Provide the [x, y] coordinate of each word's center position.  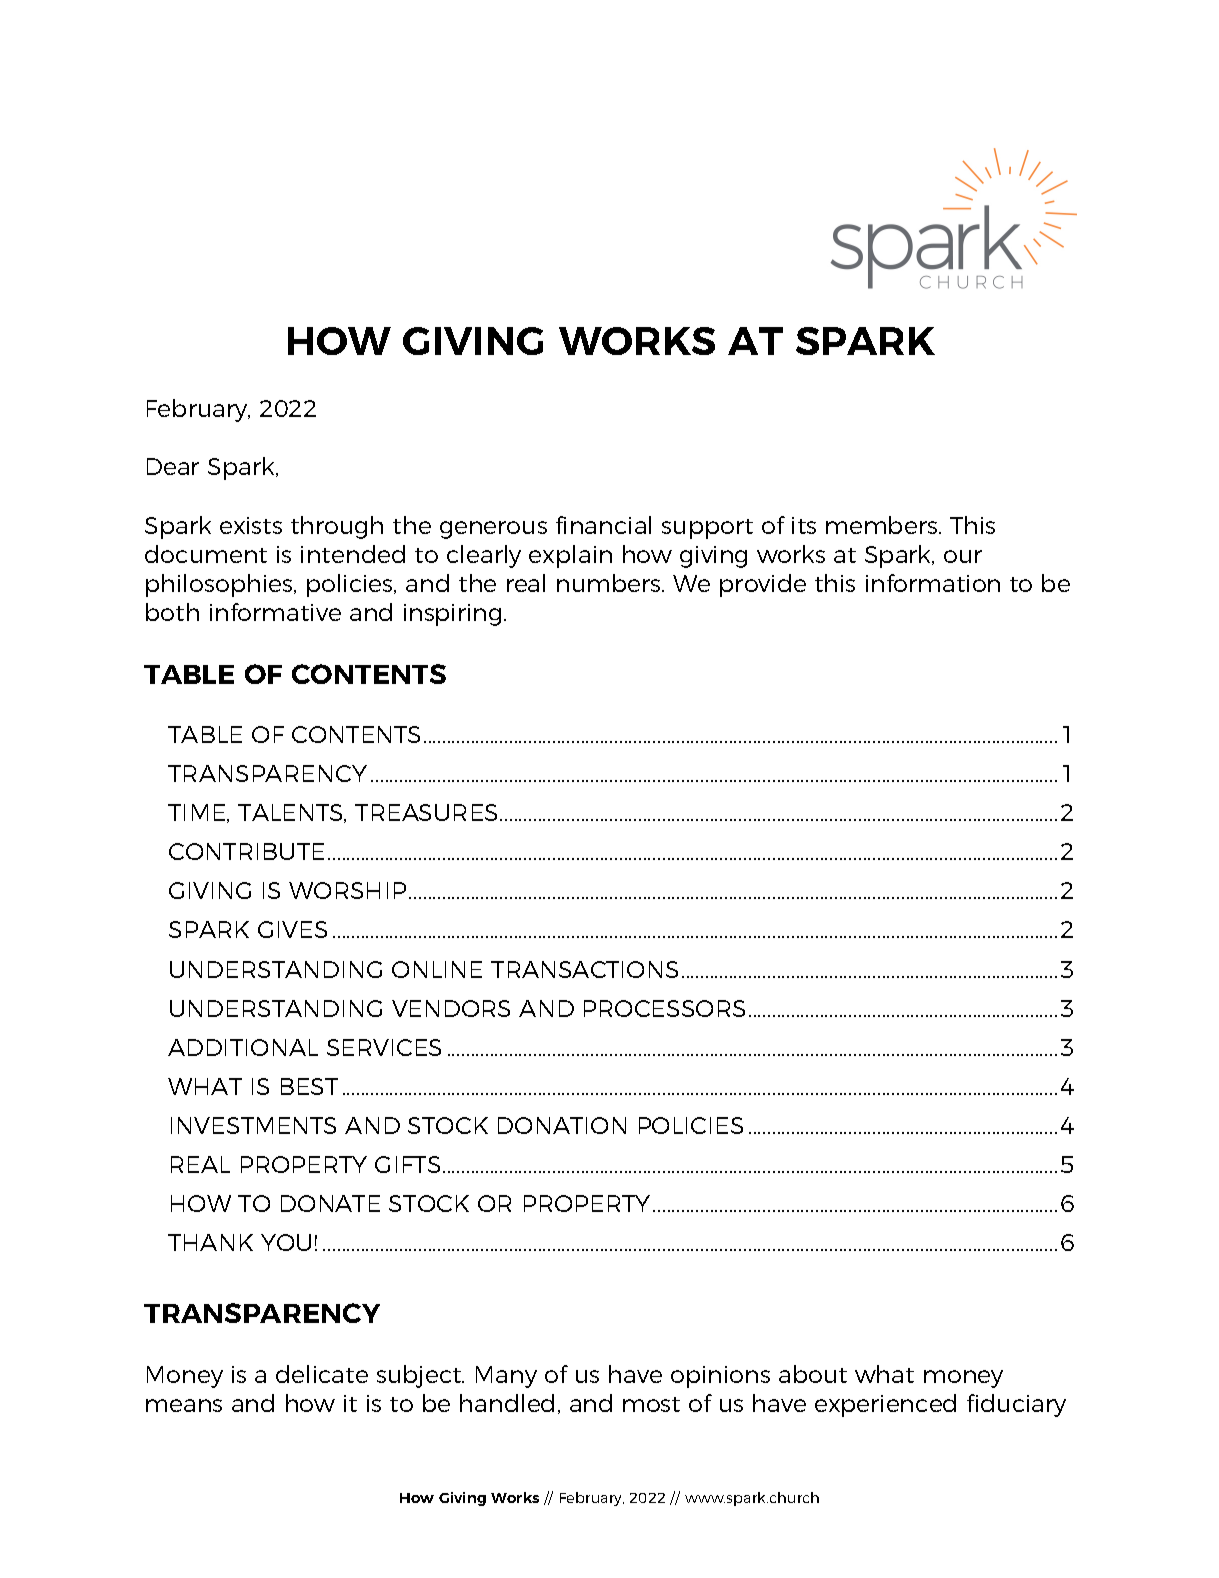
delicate [322, 1374]
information [933, 583]
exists [251, 525]
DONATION [562, 1125]
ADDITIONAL [243, 1047]
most [651, 1404]
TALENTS [291, 813]
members [883, 525]
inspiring [452, 615]
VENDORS [451, 1008]
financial [603, 525]
